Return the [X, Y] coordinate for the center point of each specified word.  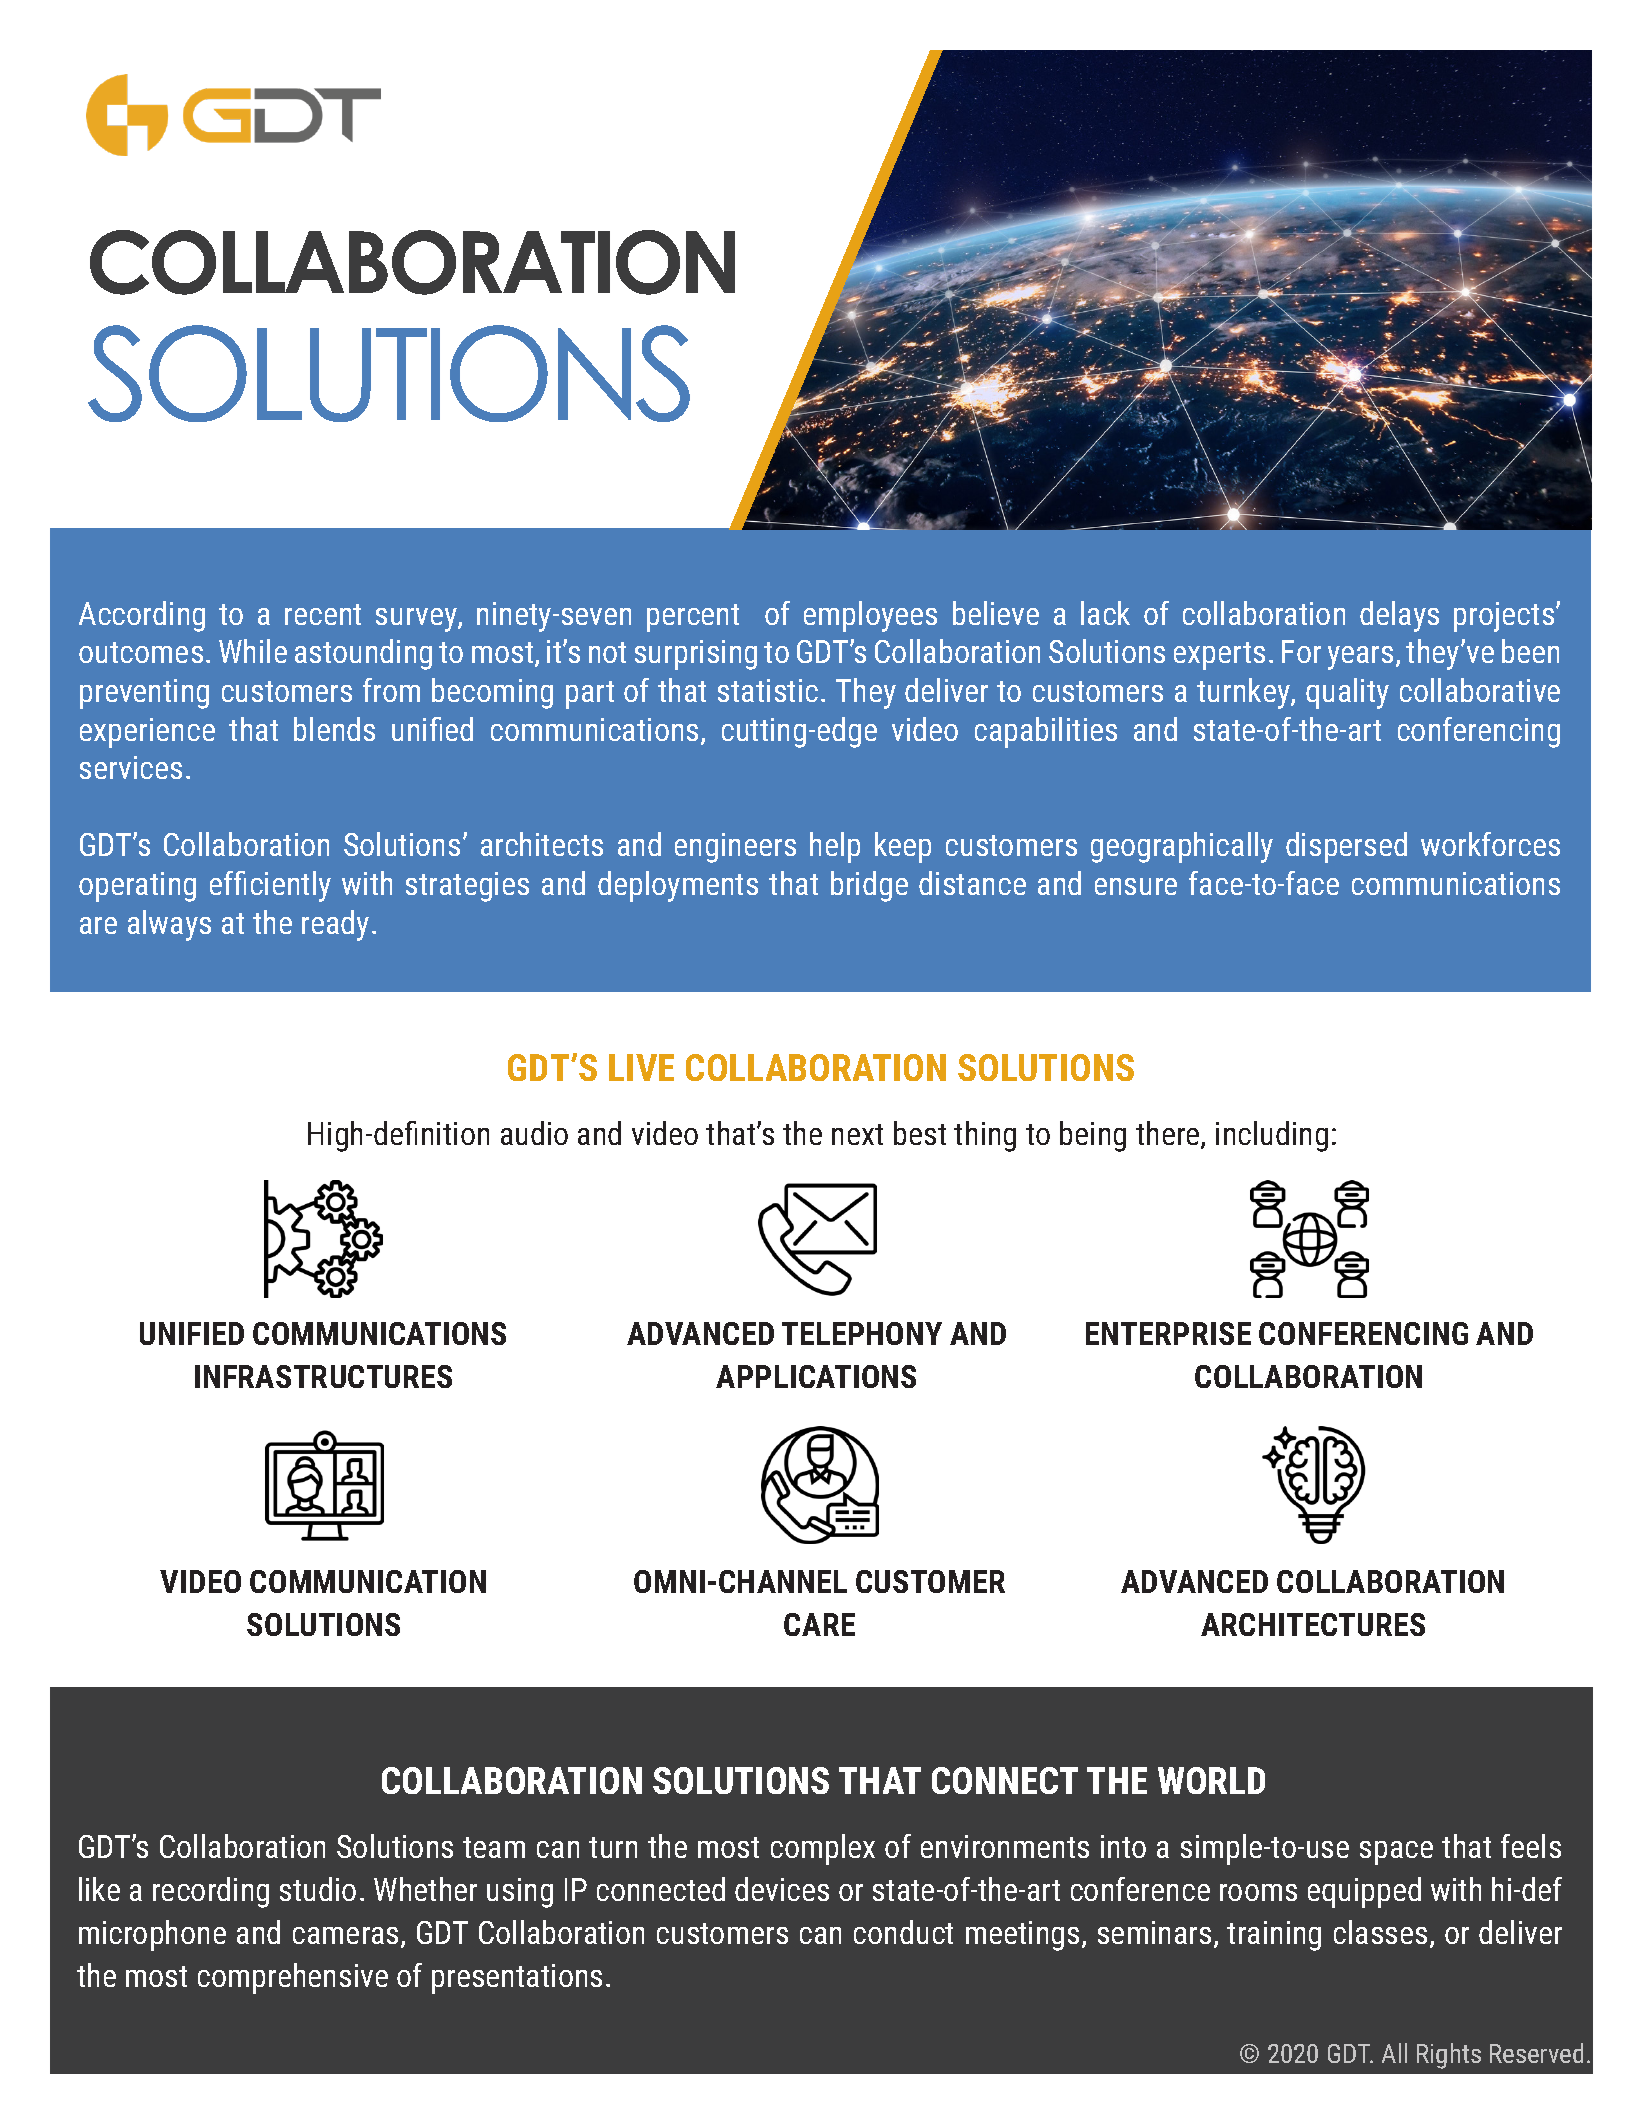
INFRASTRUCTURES [323, 1376]
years [1360, 658]
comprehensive [293, 1978]
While [253, 651]
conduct [903, 1932]
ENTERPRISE [1168, 1333]
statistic [768, 690]
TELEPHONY [862, 1333]
